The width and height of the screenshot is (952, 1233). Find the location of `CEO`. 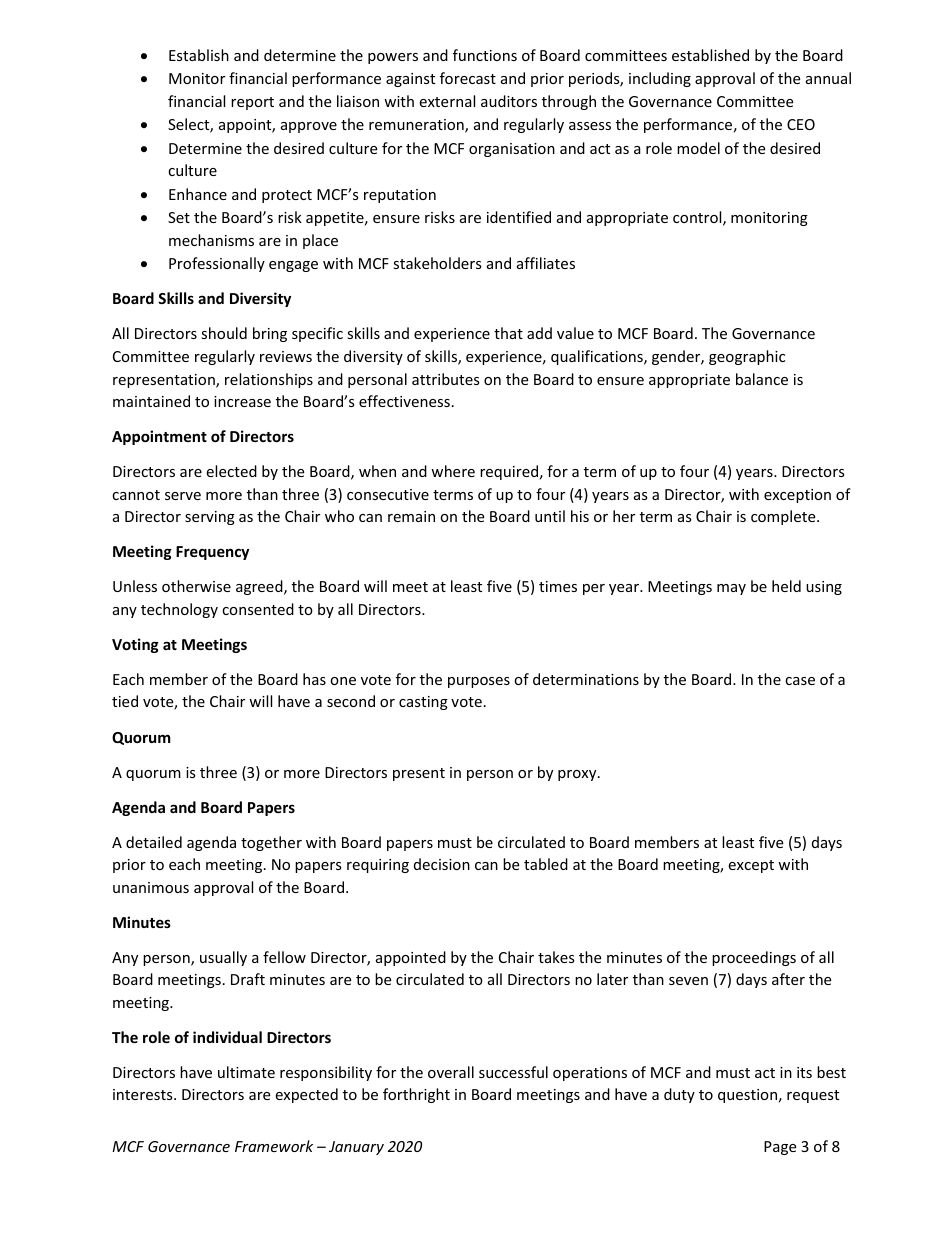

CEO is located at coordinates (801, 124).
